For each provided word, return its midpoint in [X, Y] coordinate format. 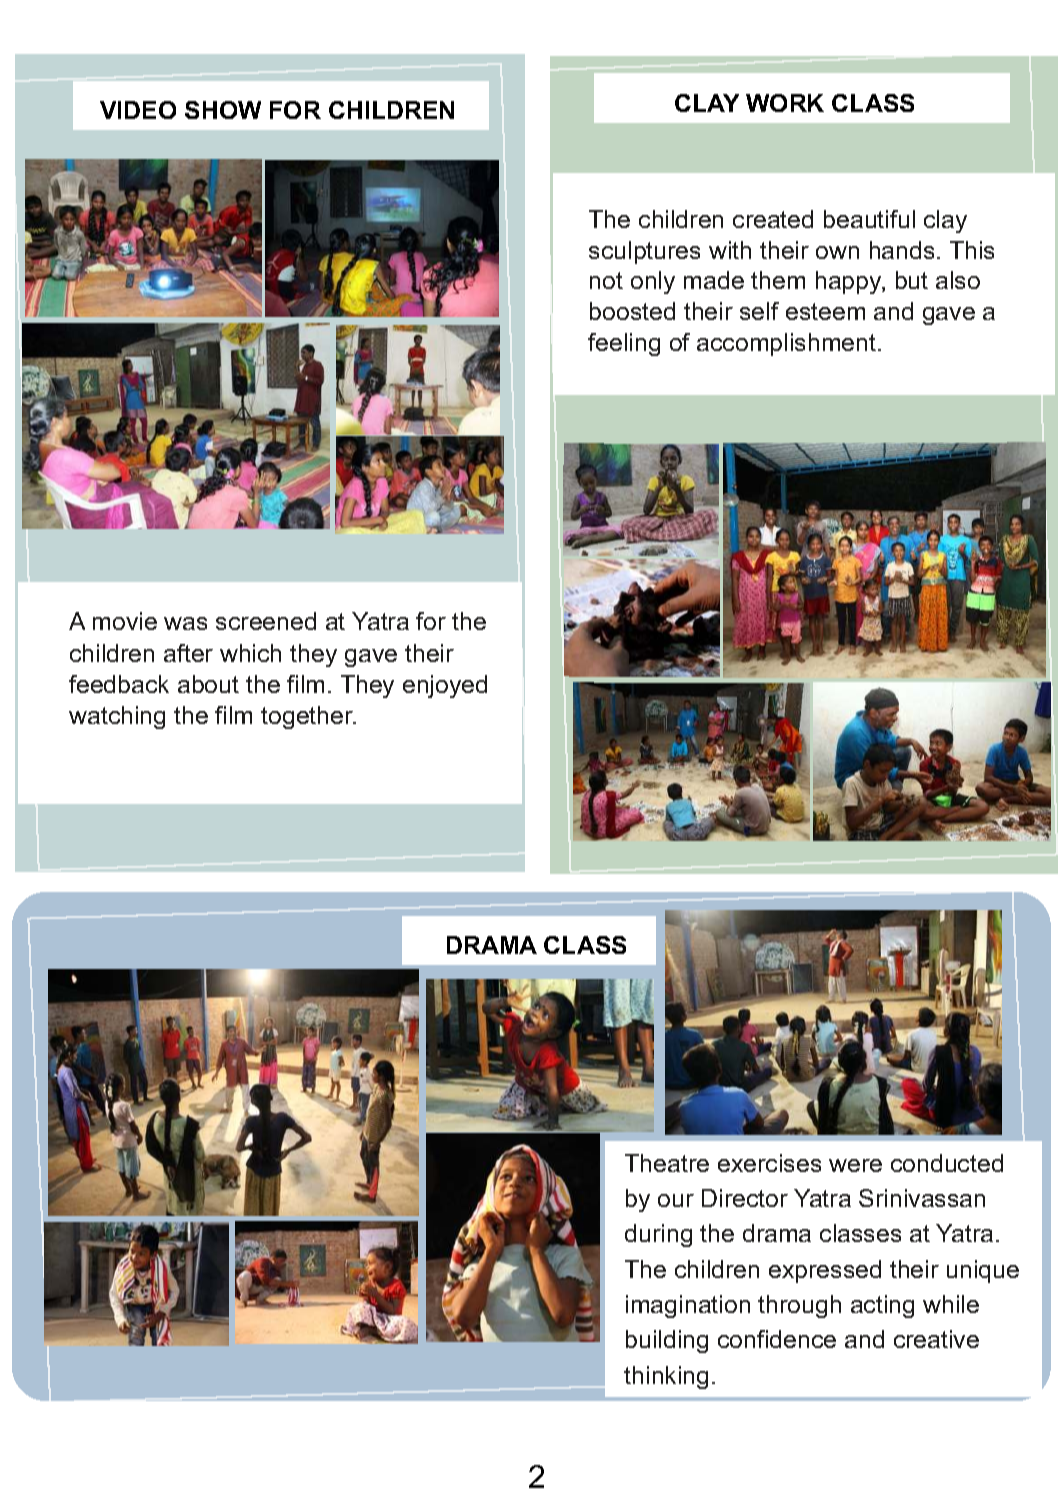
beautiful [869, 219]
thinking [666, 1377]
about [208, 684]
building [667, 1341]
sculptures [644, 252]
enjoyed [445, 686]
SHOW [223, 110]
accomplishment [788, 344]
